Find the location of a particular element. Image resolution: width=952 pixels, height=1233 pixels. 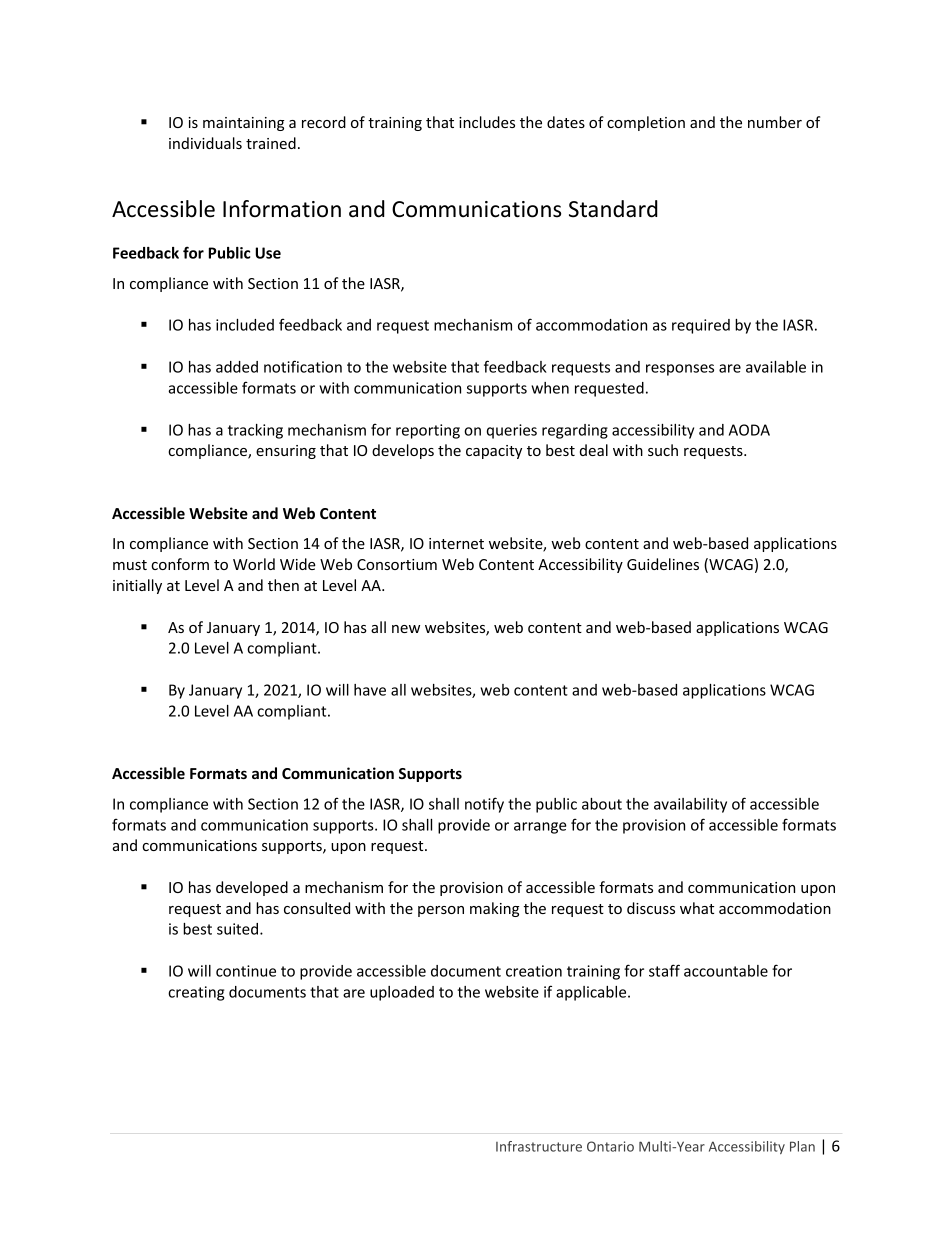

initially is located at coordinates (137, 586).
